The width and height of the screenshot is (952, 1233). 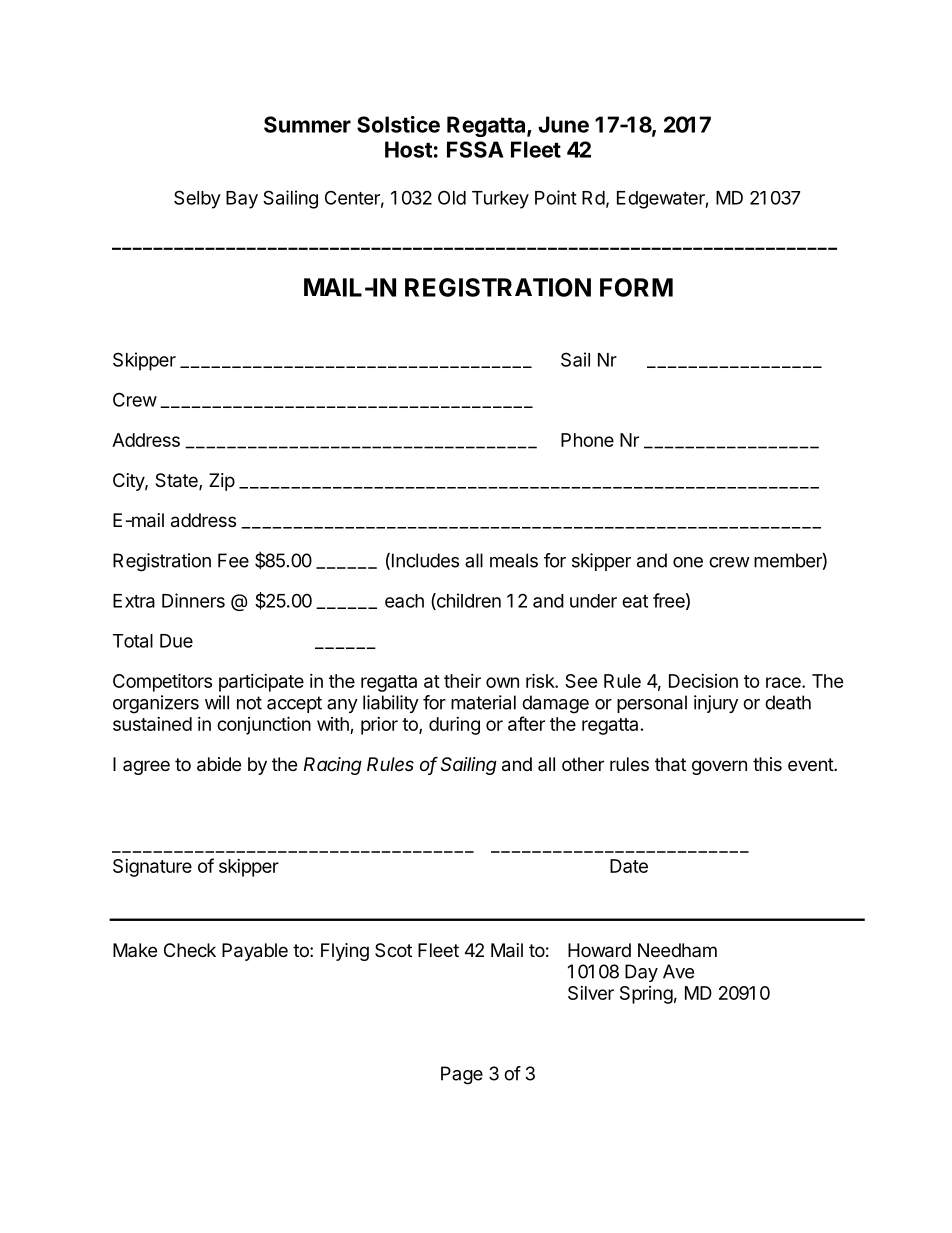 What do you see at coordinates (408, 149) in the screenshot?
I see `Host` at bounding box center [408, 149].
